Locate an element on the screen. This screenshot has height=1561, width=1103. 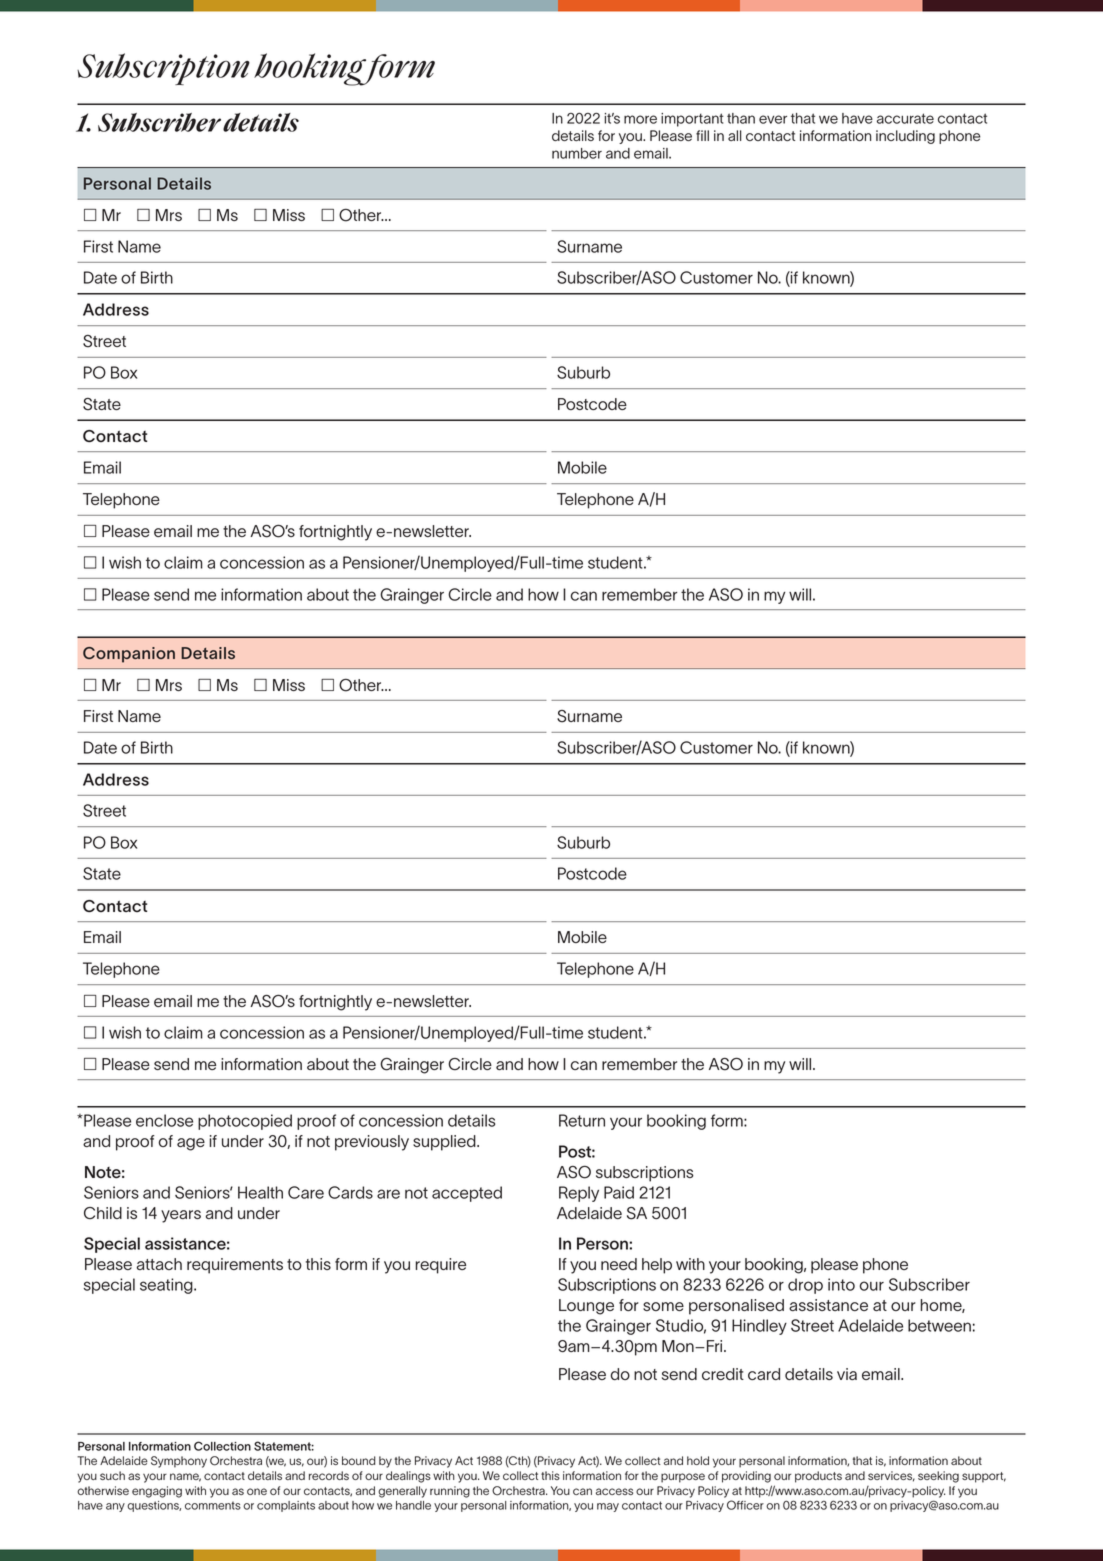
services is located at coordinates (891, 1476).
